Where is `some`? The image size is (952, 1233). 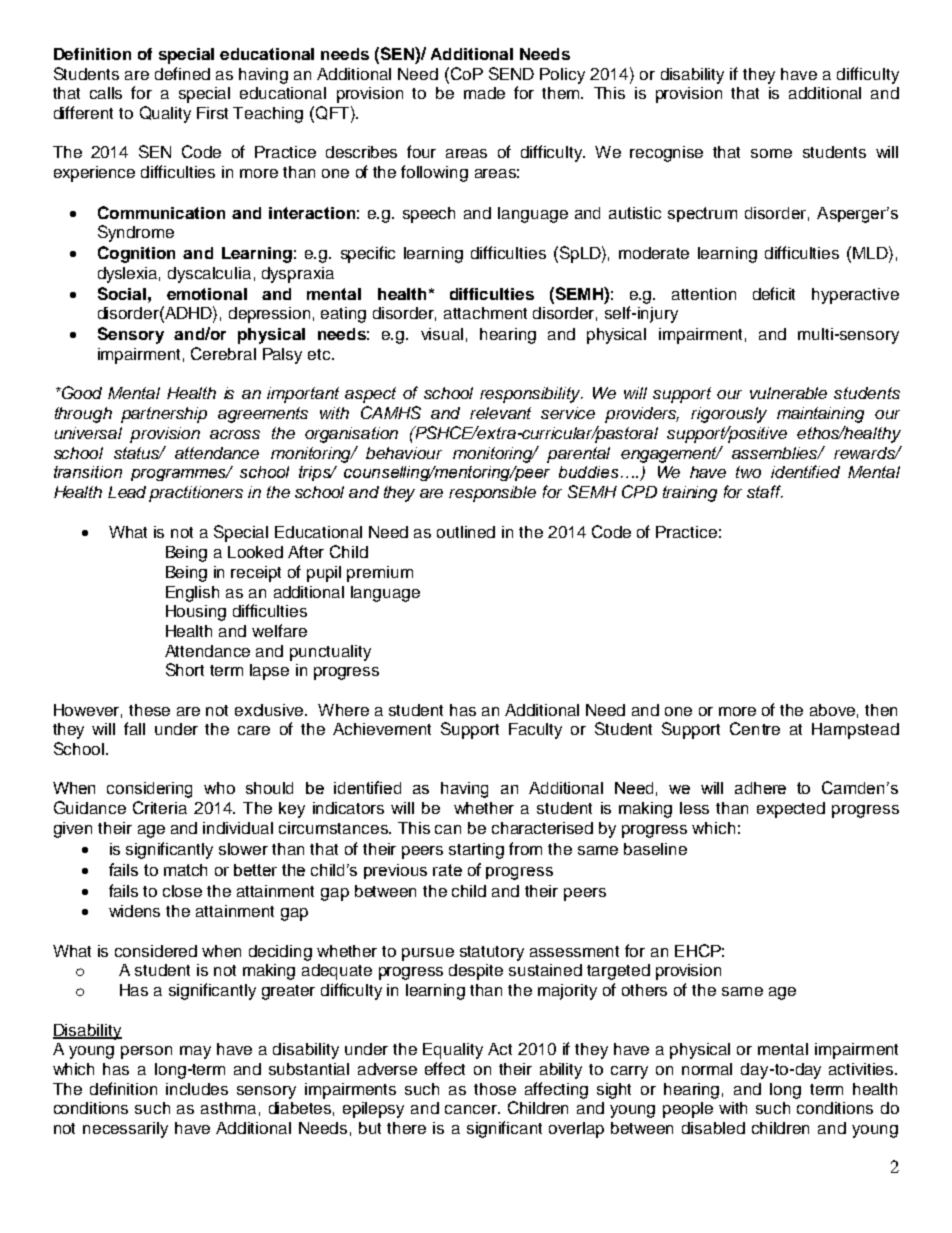
some is located at coordinates (771, 153).
